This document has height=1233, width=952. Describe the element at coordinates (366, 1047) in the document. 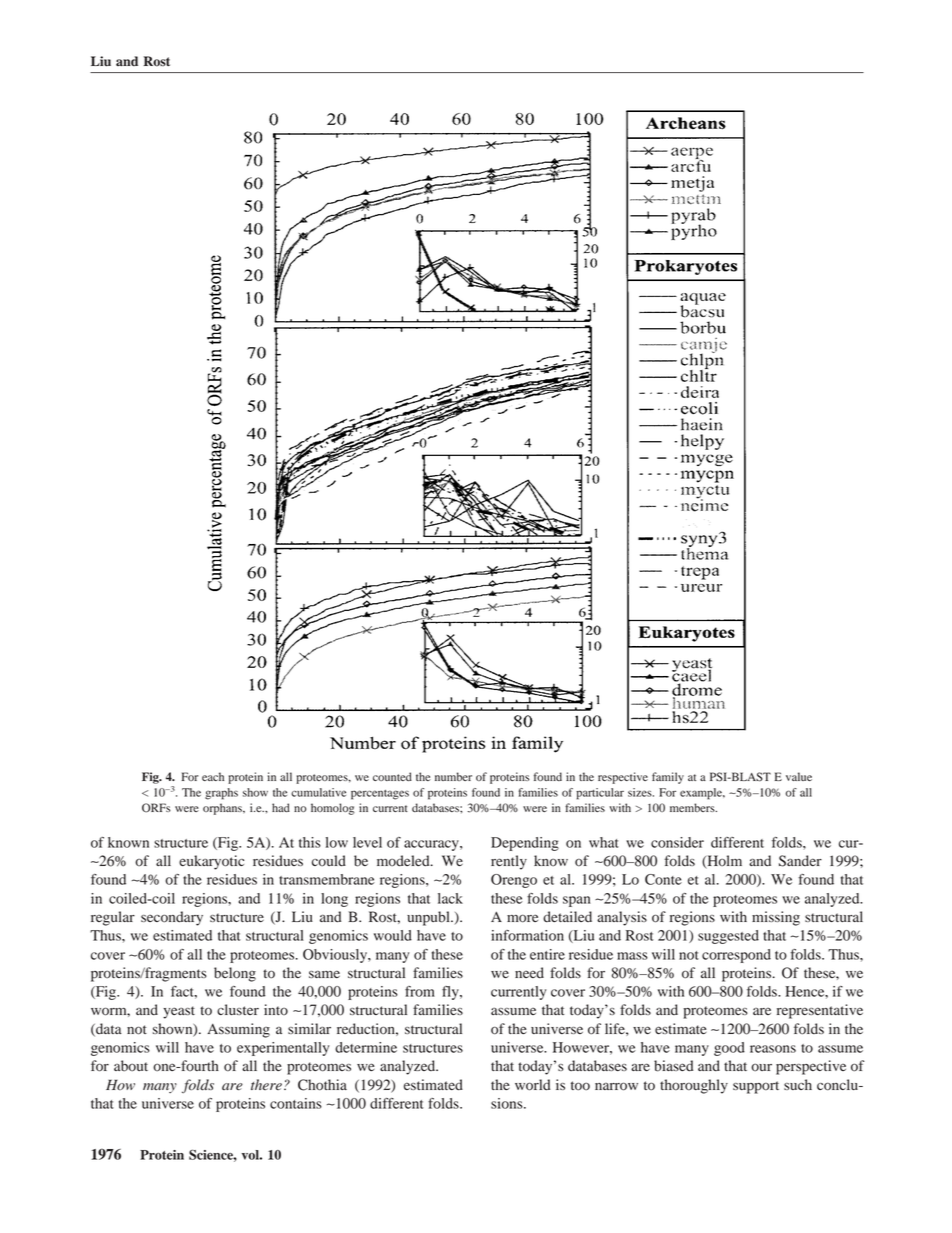

I see `determine` at that location.
